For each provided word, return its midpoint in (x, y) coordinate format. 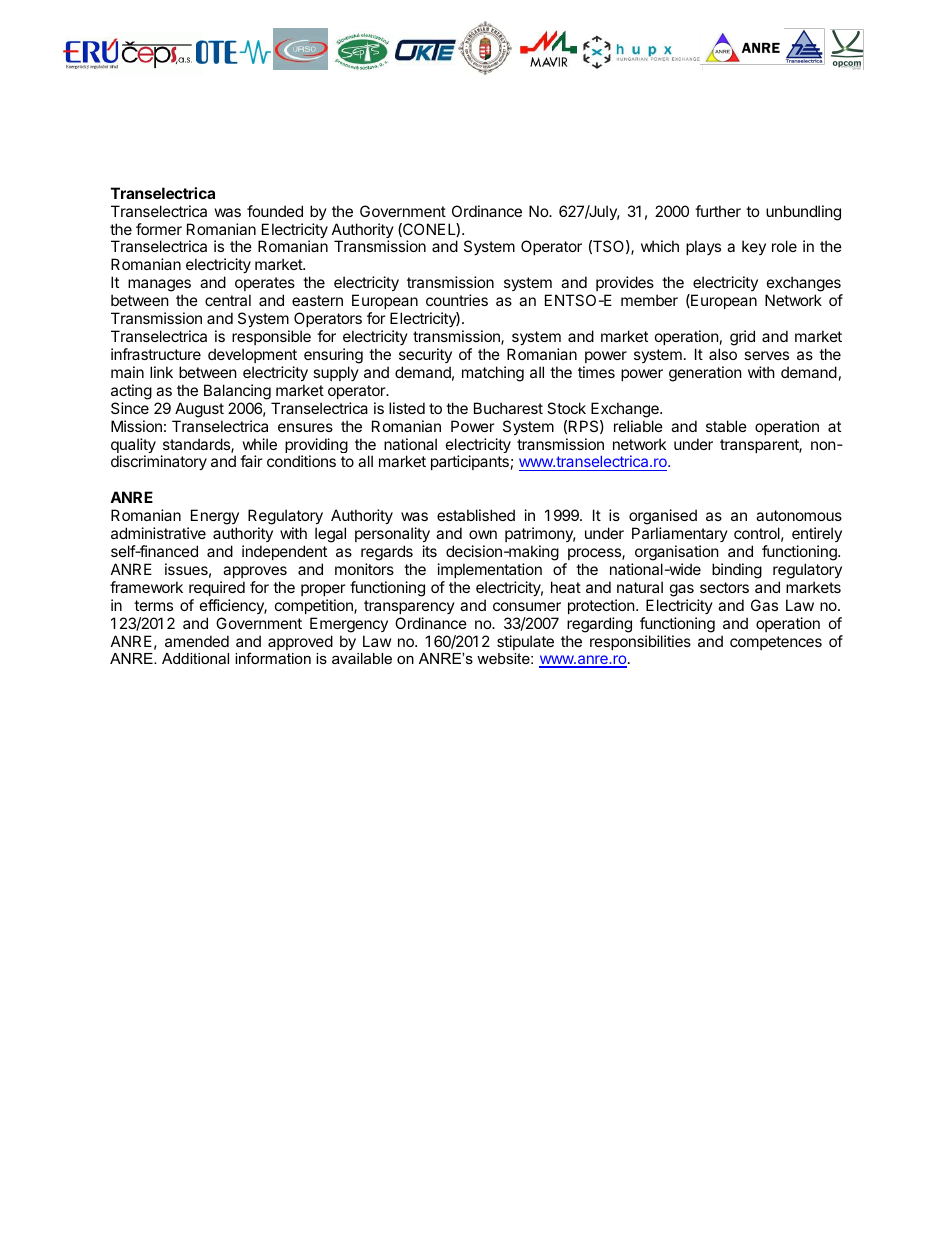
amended (197, 641)
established (476, 515)
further (718, 211)
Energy (215, 518)
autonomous (799, 515)
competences (776, 643)
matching (493, 374)
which (660, 246)
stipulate (525, 642)
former (159, 229)
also (723, 354)
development (252, 355)
